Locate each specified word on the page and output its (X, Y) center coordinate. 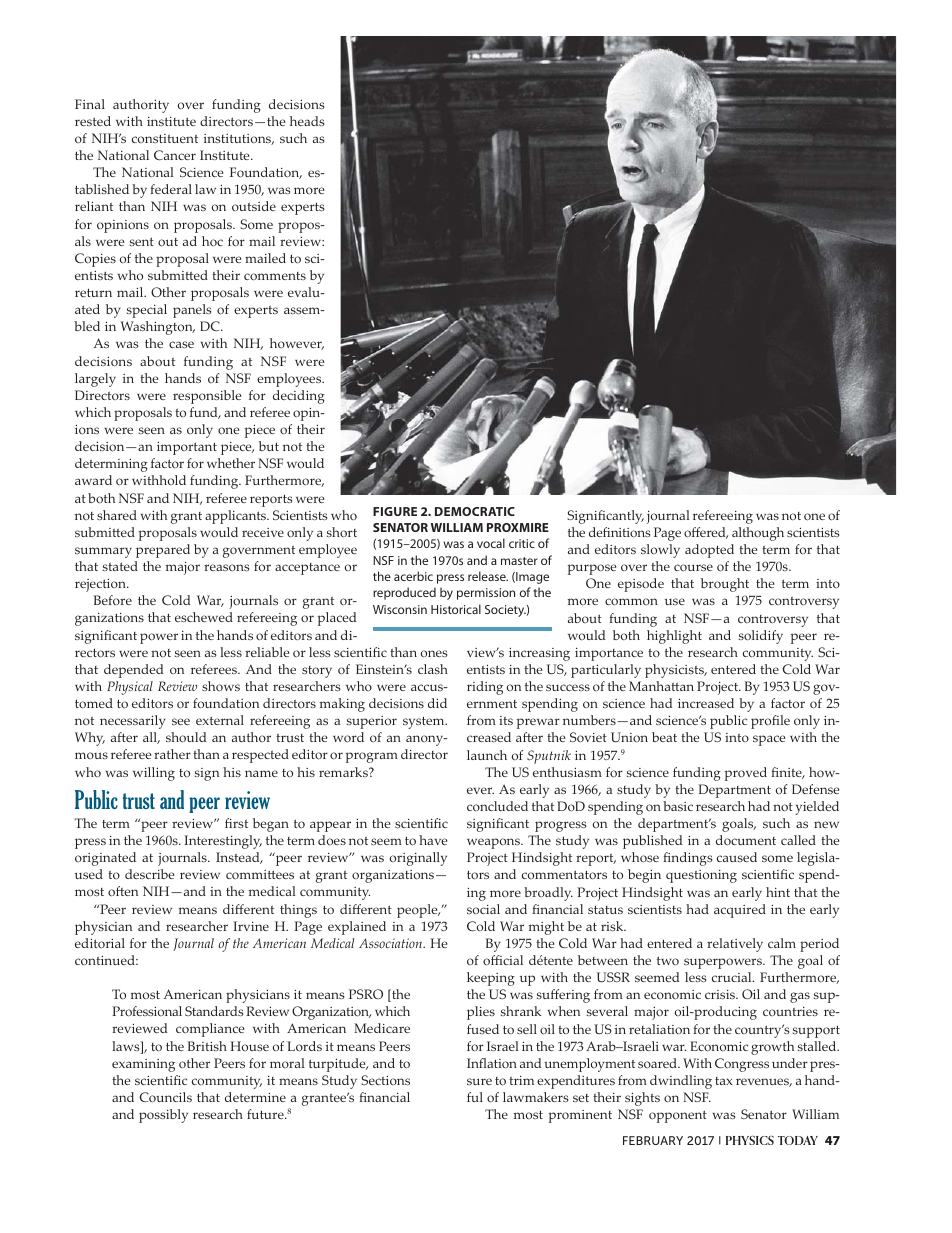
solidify (761, 637)
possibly (163, 1116)
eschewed (204, 617)
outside (254, 206)
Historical (456, 609)
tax (724, 1081)
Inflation (492, 1063)
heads (307, 121)
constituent (165, 138)
